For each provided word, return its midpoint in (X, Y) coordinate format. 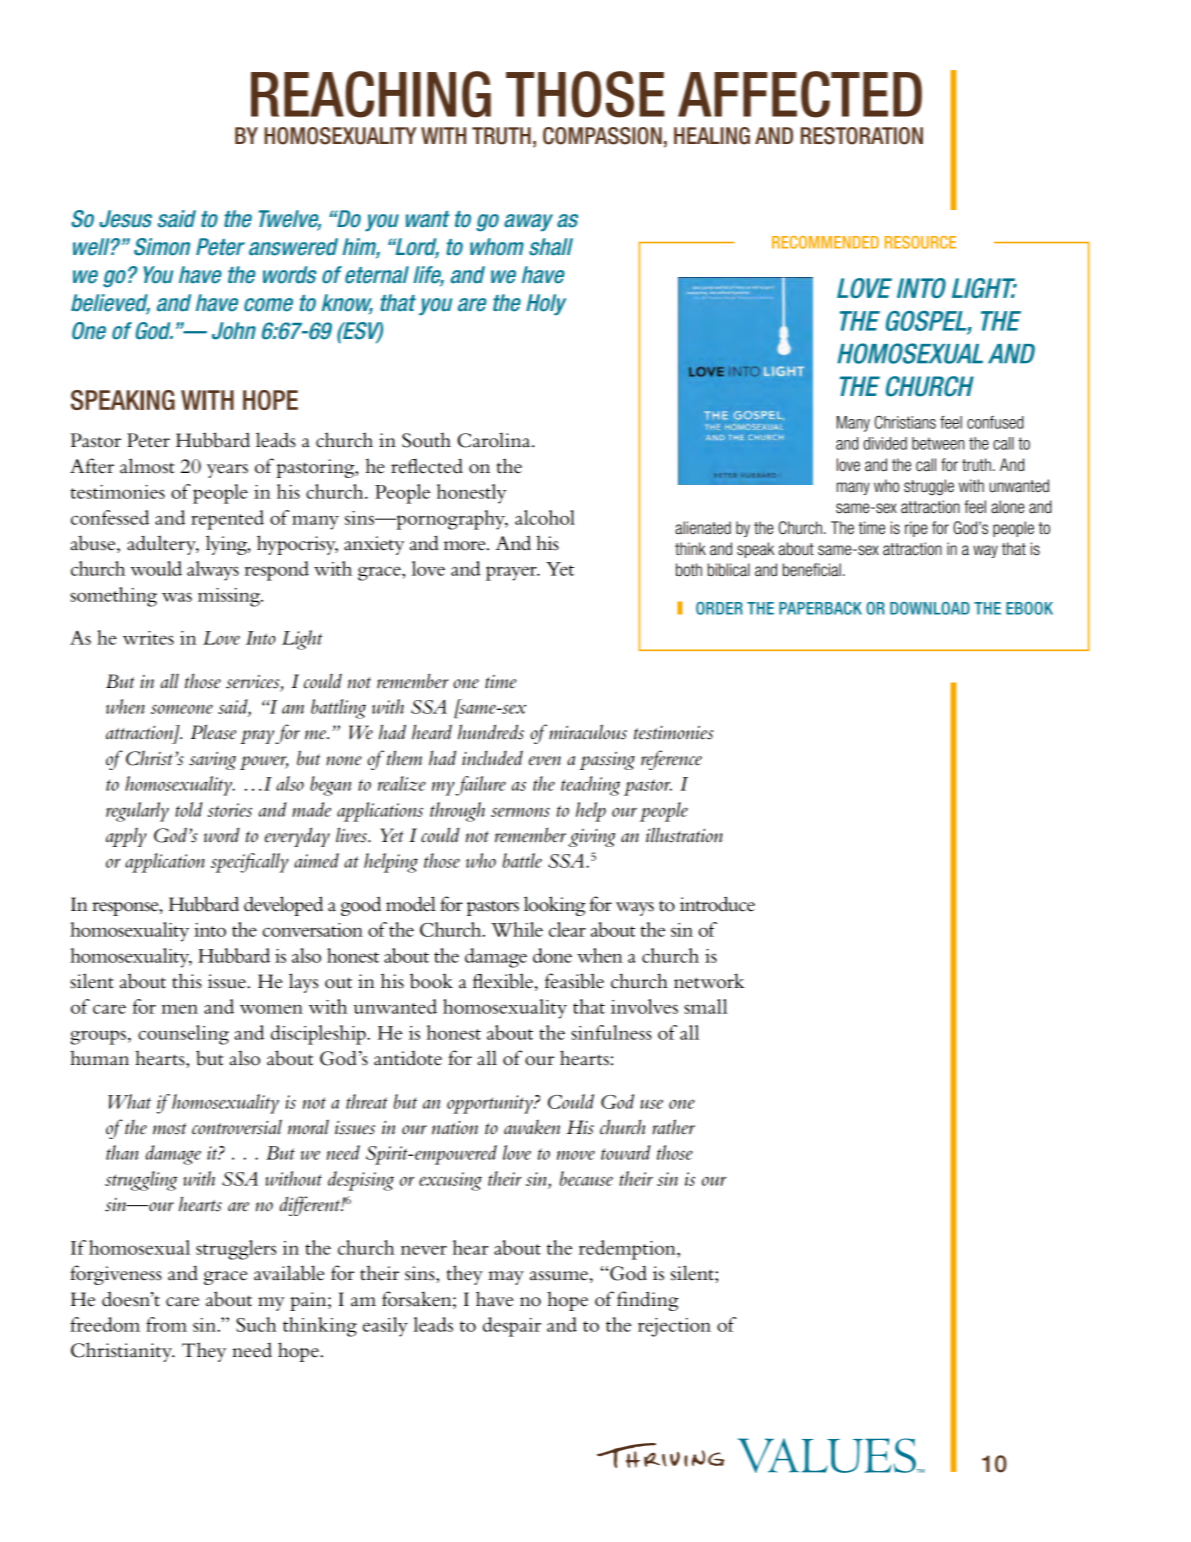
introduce (717, 904)
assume (559, 1276)
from (166, 1324)
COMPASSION (602, 136)
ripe (916, 529)
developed (283, 906)
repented (227, 520)
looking (554, 906)
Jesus (125, 219)
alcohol (545, 517)
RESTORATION (862, 136)
